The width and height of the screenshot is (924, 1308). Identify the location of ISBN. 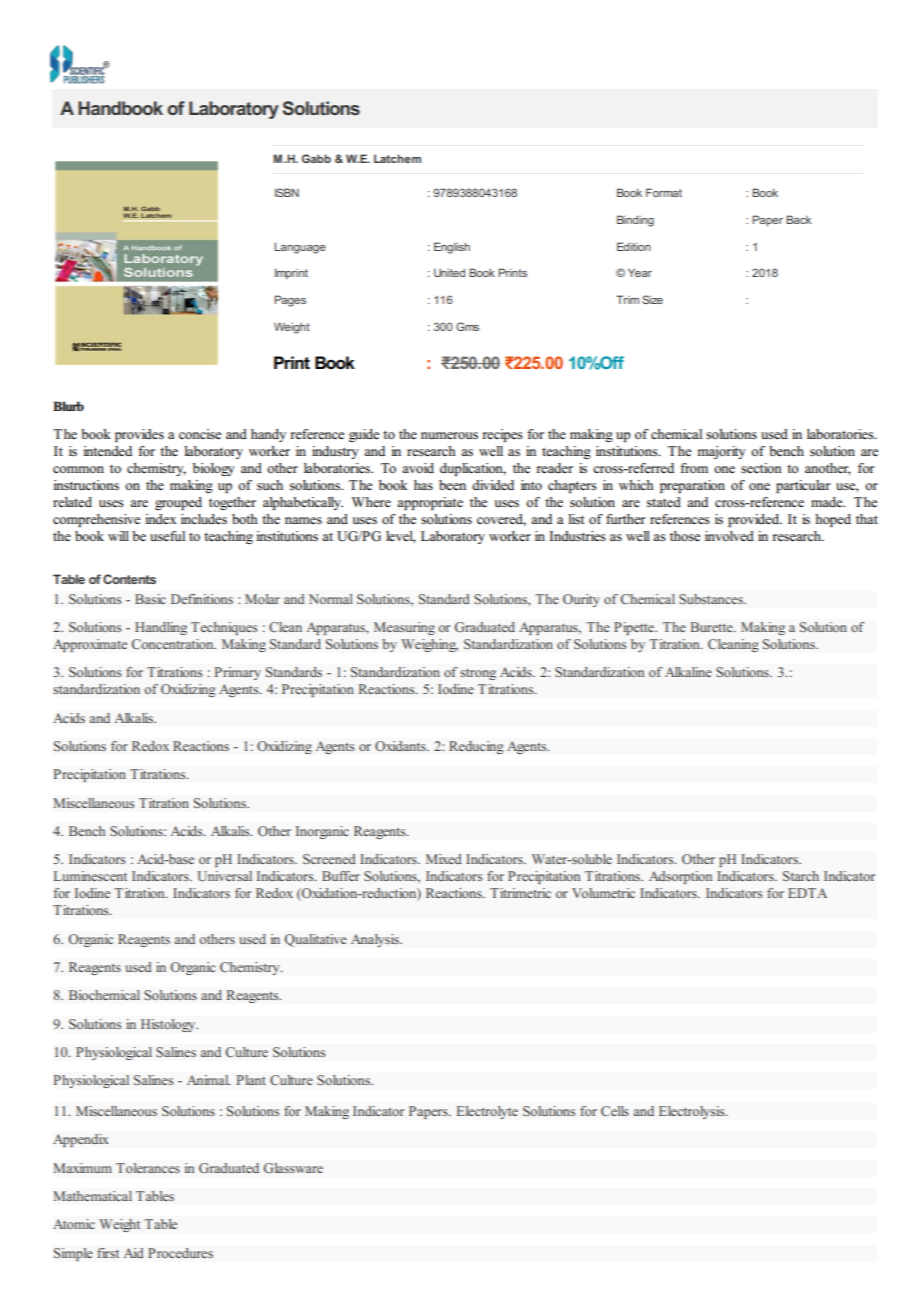
(287, 192).
